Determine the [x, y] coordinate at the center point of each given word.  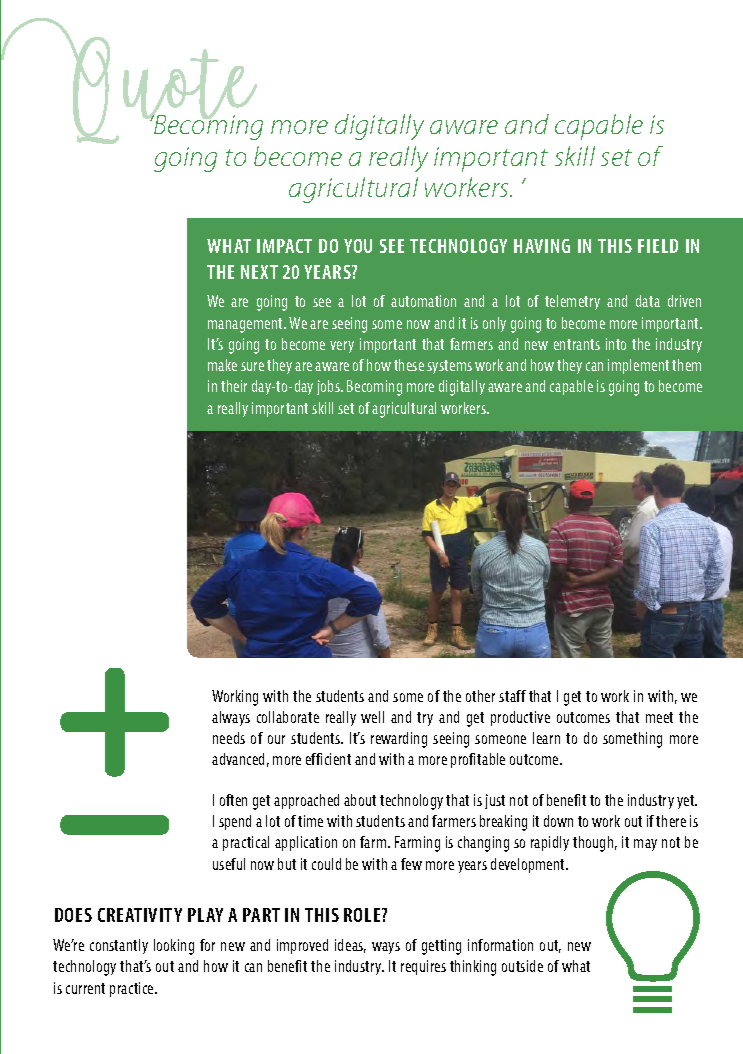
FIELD [658, 246]
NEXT [259, 272]
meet [659, 717]
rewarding [399, 740]
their [234, 386]
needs [229, 738]
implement [638, 366]
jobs [329, 387]
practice [133, 989]
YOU [358, 246]
